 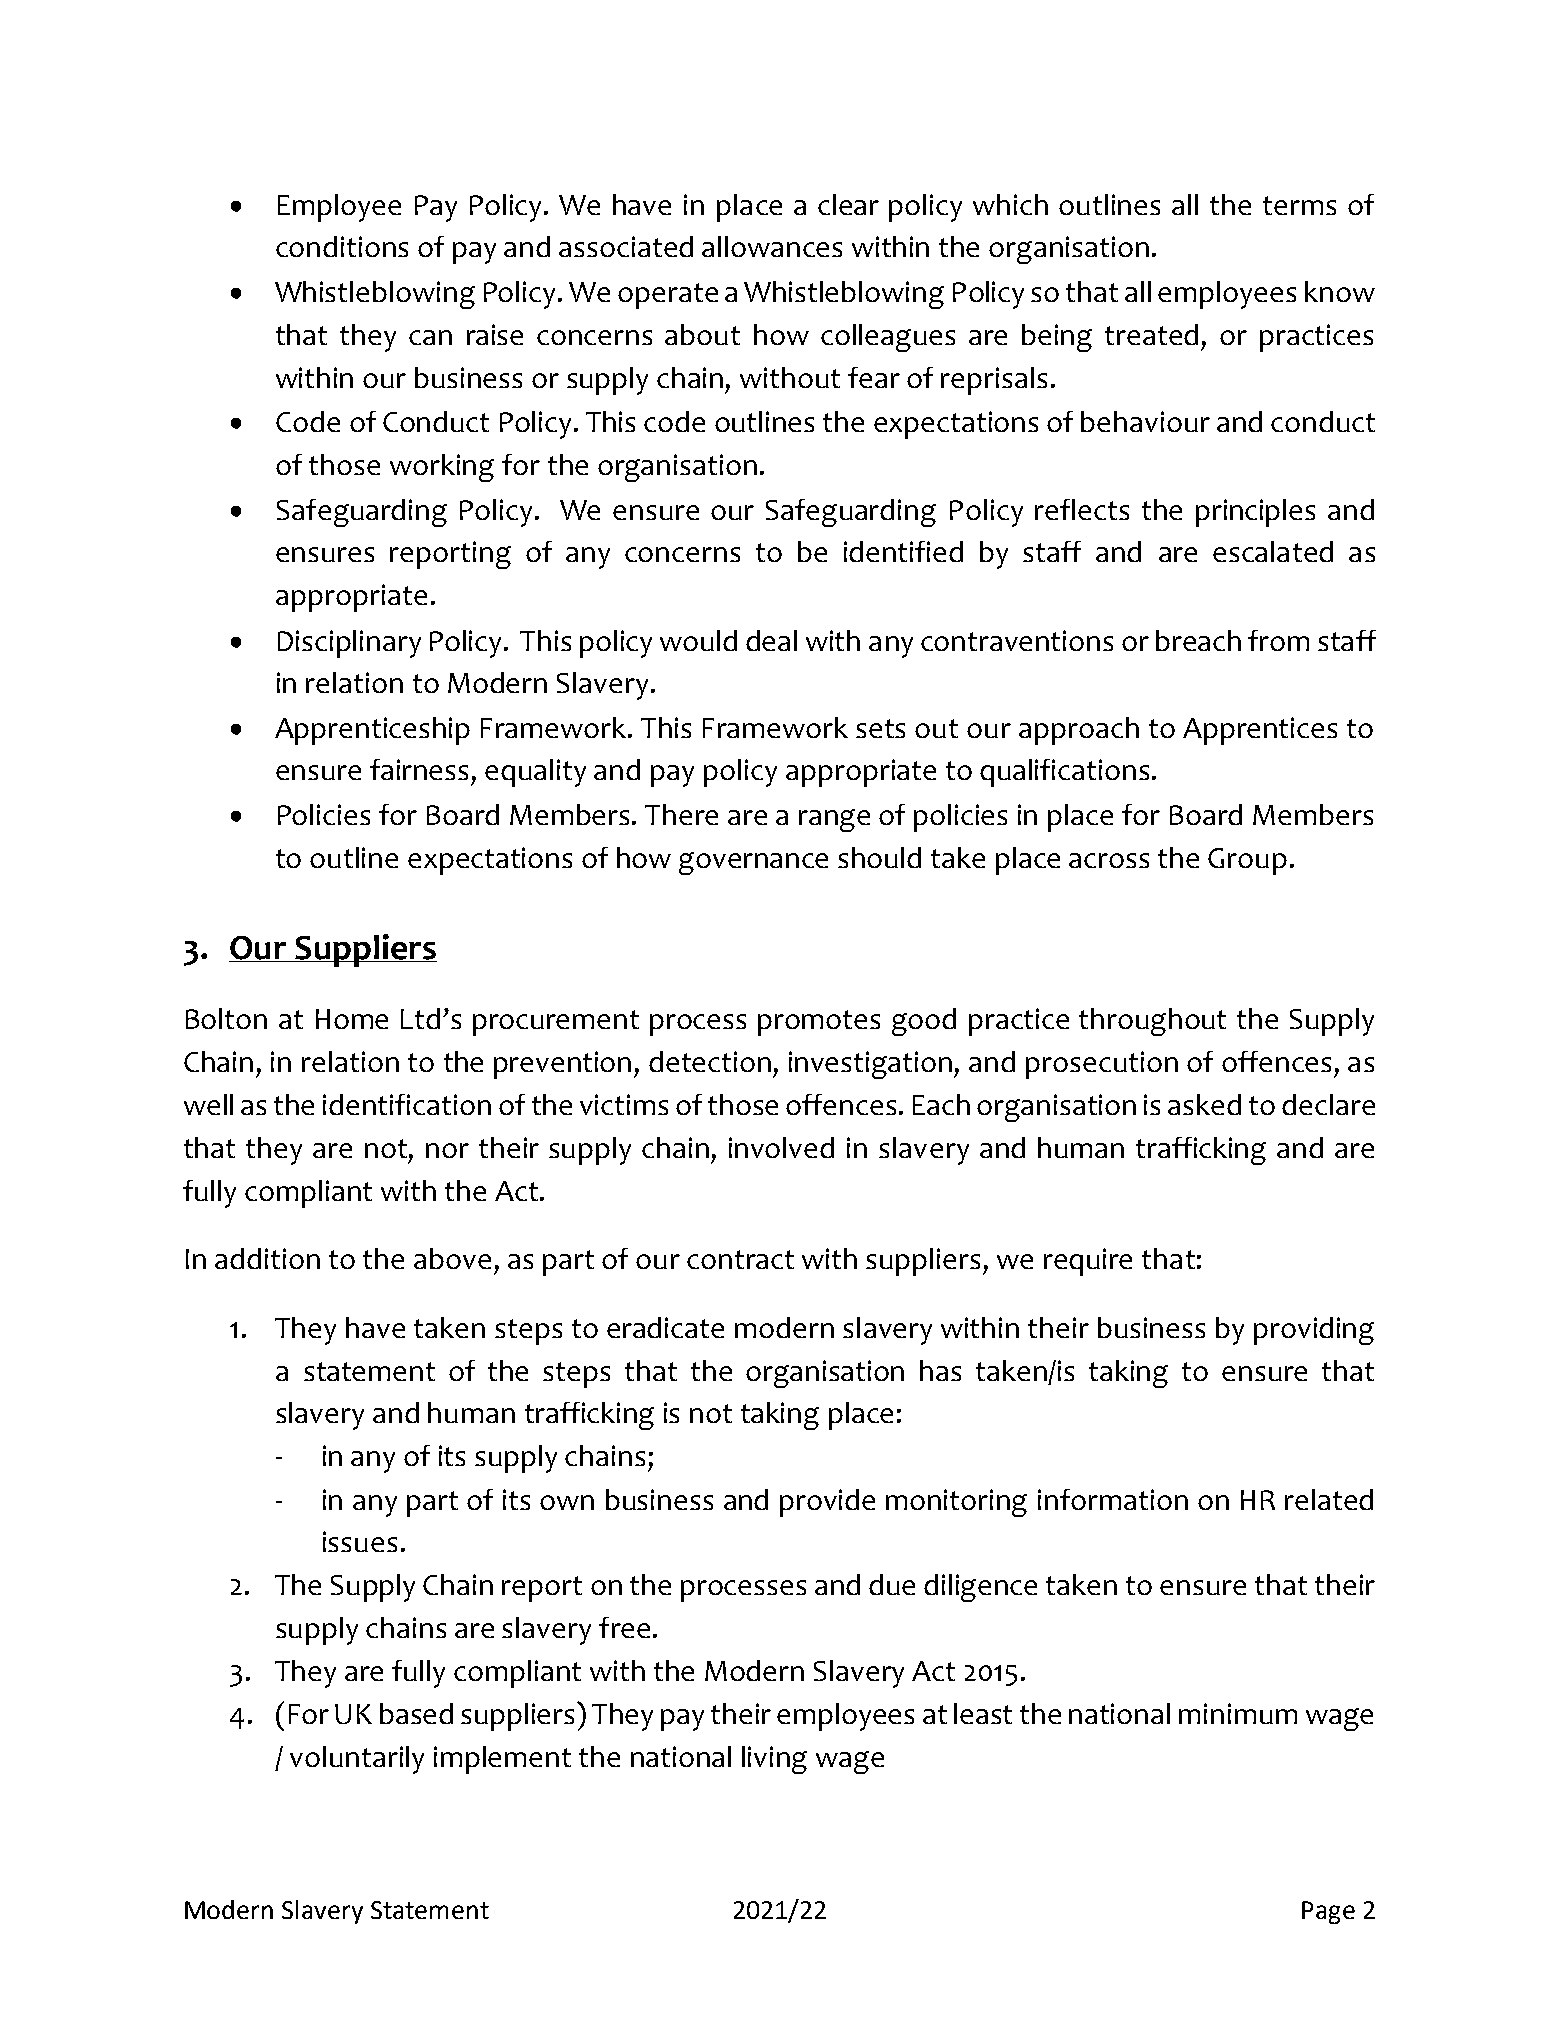 What do you see at coordinates (771, 640) in the screenshot?
I see `deal` at bounding box center [771, 640].
